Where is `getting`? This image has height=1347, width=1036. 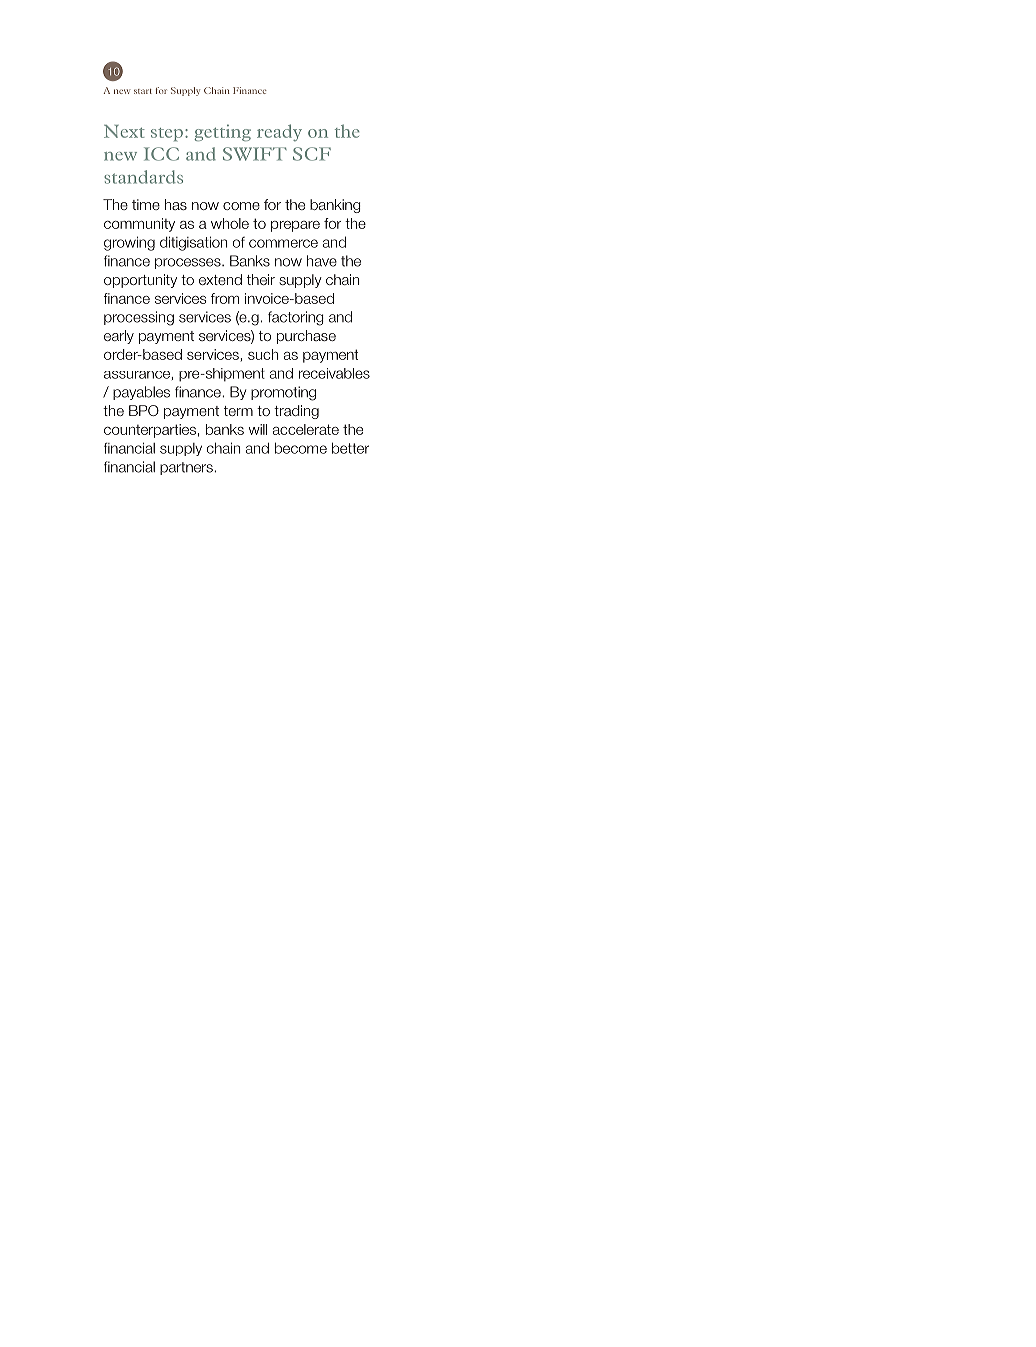 getting is located at coordinates (223, 133).
